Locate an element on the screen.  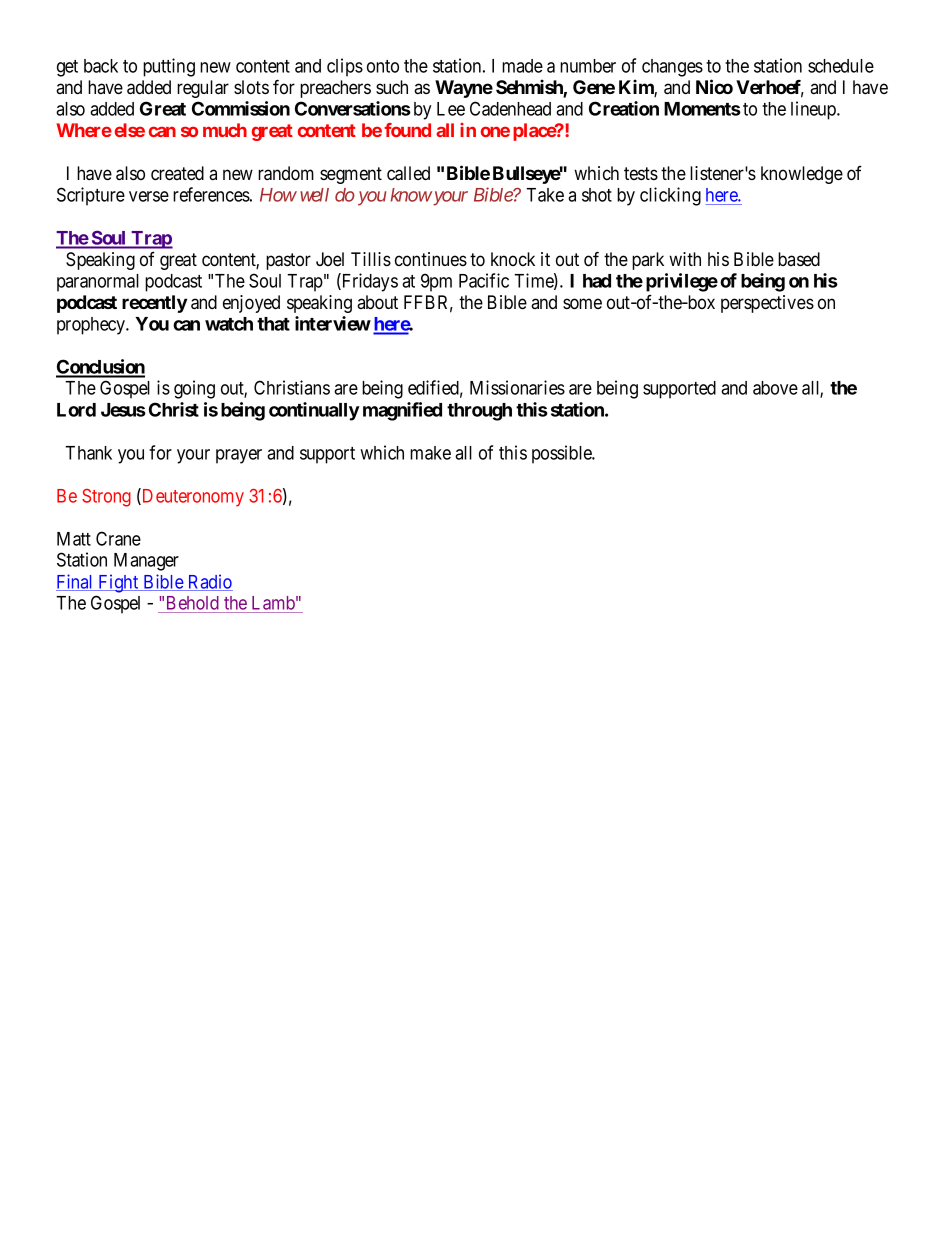
Radio is located at coordinates (209, 582).
